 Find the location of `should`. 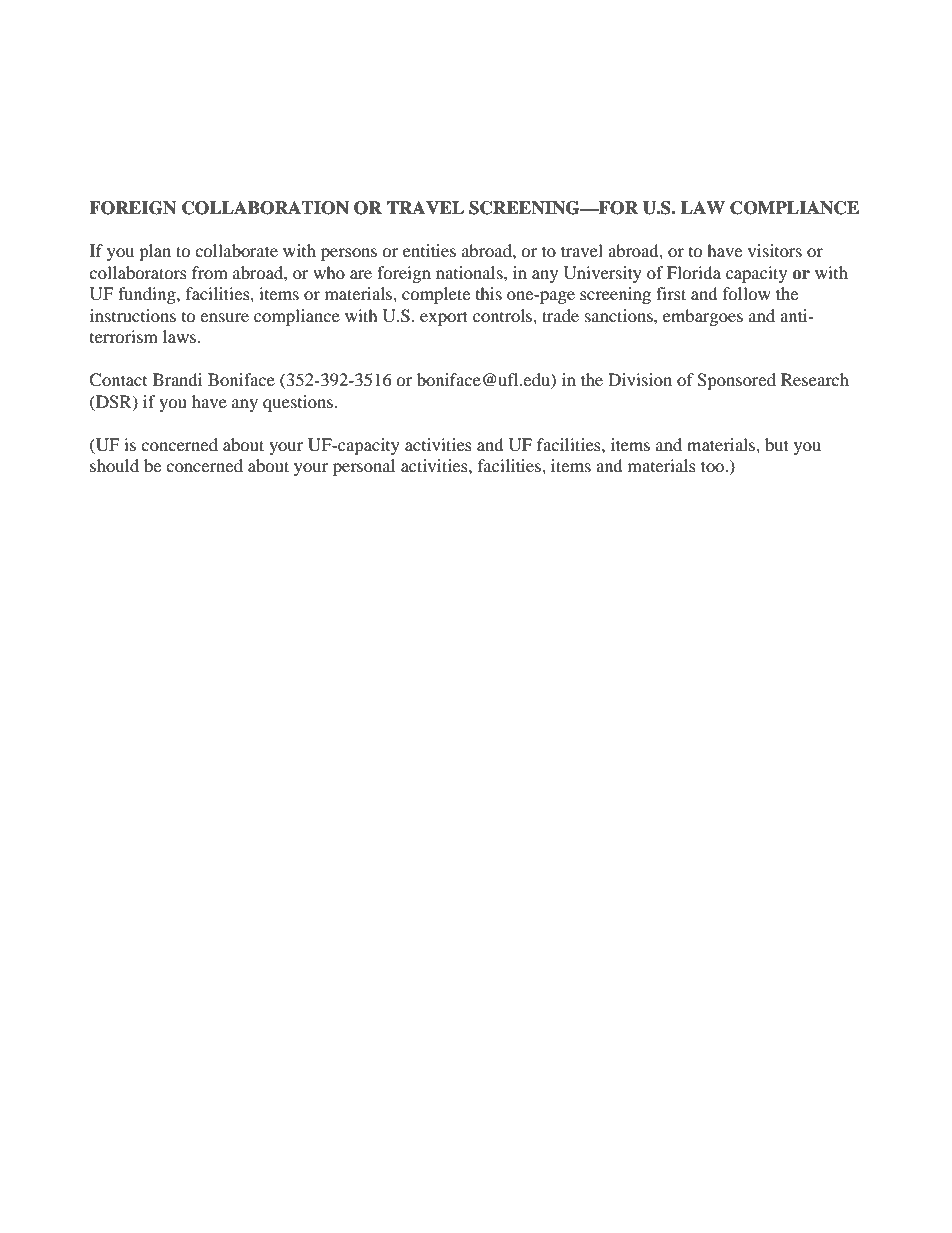

should is located at coordinates (114, 465).
